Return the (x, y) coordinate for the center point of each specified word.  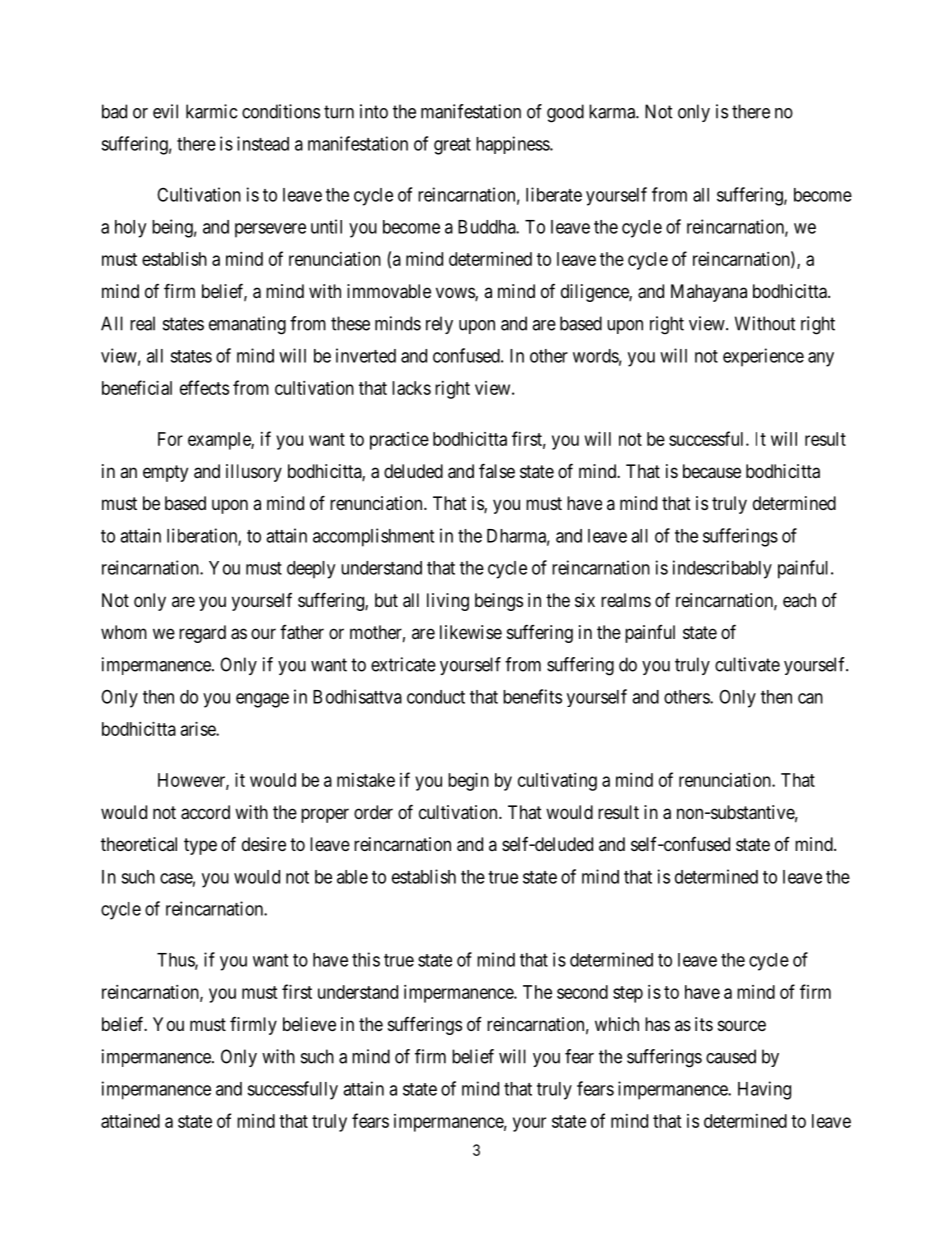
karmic (211, 111)
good (565, 113)
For (170, 439)
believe (309, 1024)
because (712, 471)
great (452, 146)
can (810, 698)
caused (731, 1056)
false (497, 470)
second (582, 992)
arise (199, 729)
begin (468, 782)
